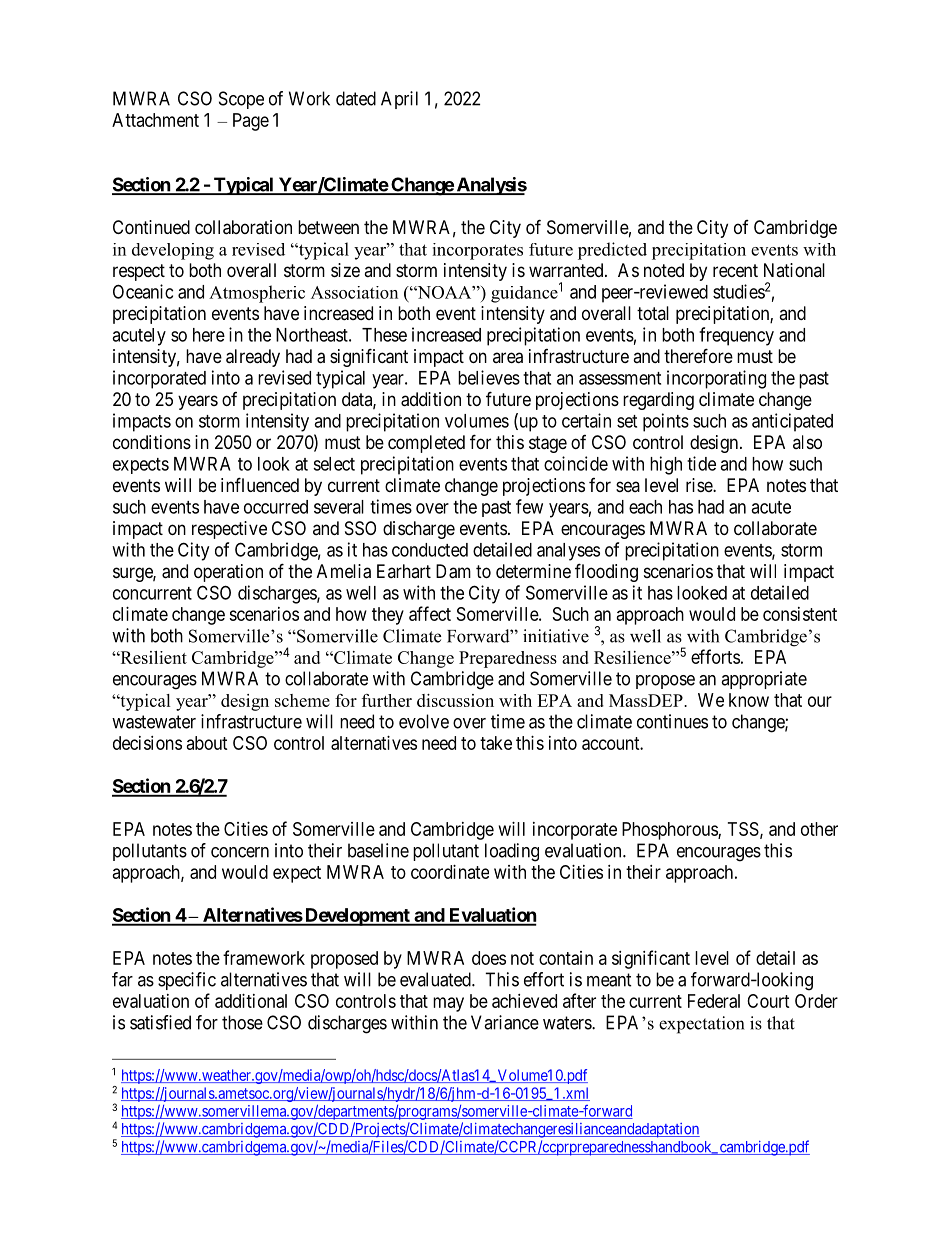 This screenshot has width=952, height=1233. What do you see at coordinates (448, 1004) in the screenshot?
I see `may` at bounding box center [448, 1004].
